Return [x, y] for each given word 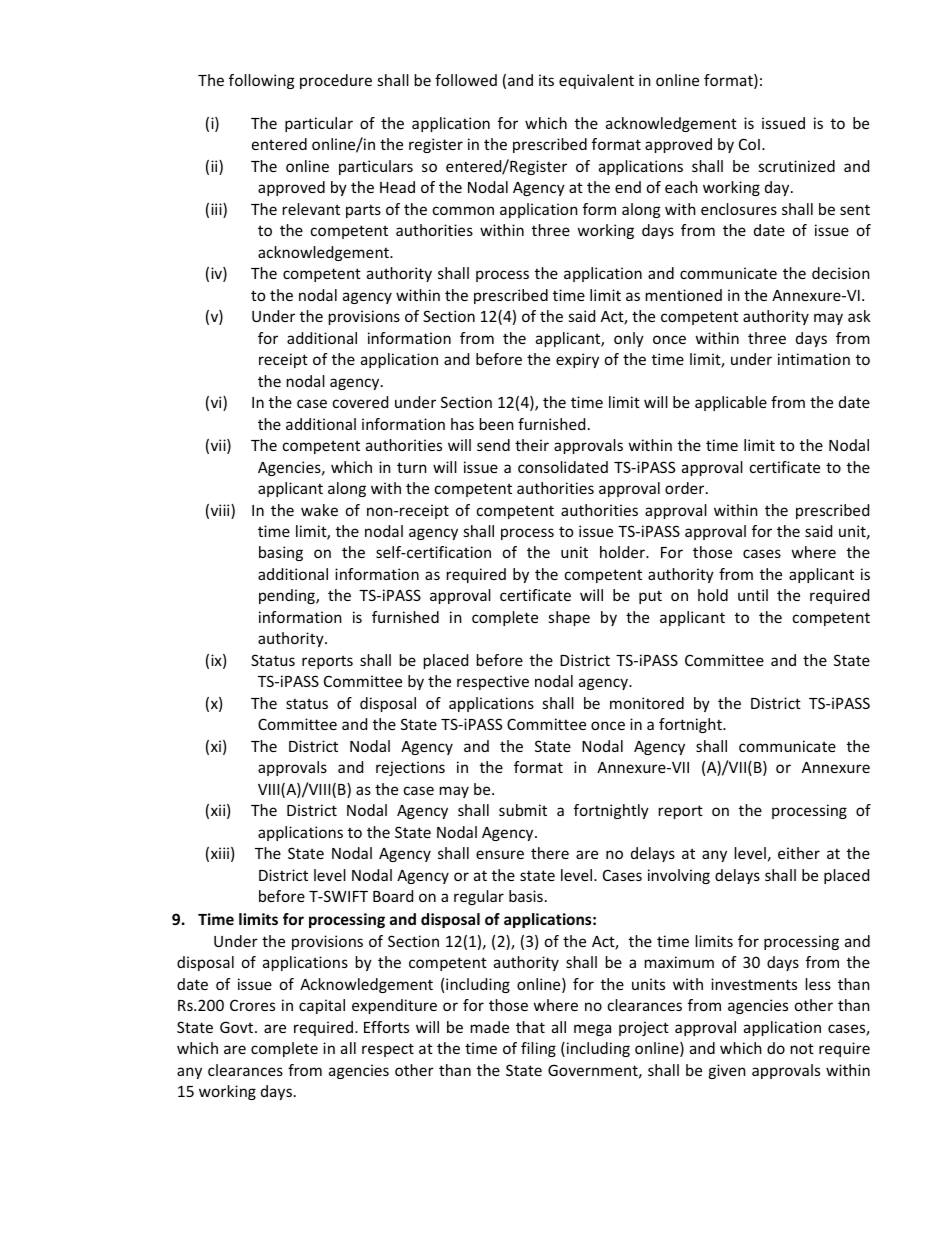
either [799, 853]
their [532, 445]
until [753, 595]
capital [322, 1006]
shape [569, 618]
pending [288, 596]
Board [393, 896]
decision [841, 273]
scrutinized [797, 166]
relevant [311, 209]
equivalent [596, 81]
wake [319, 510]
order [686, 488]
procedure [336, 81]
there [550, 853]
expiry [577, 360]
